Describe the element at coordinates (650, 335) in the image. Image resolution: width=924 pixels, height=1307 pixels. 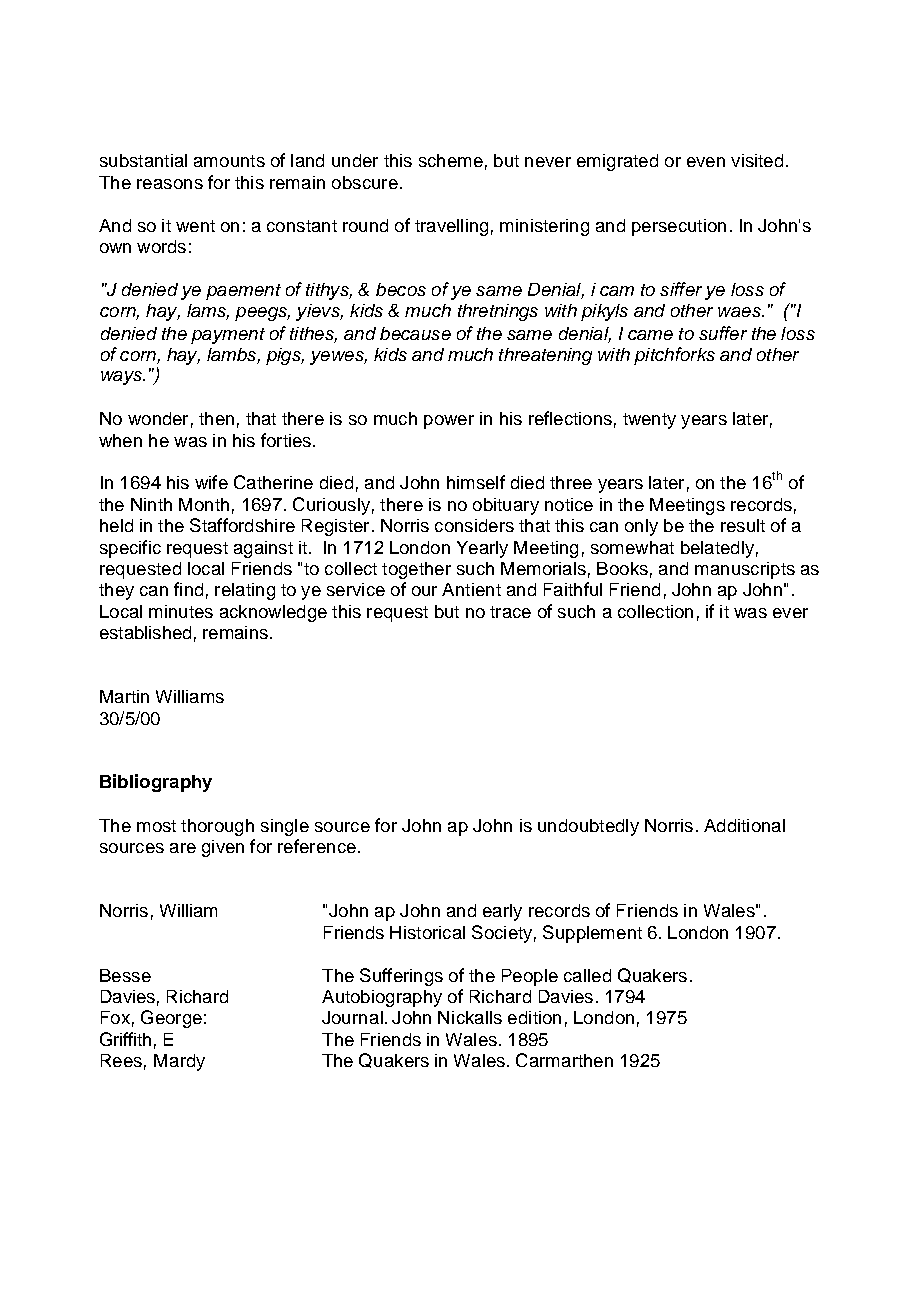
I see `came` at that location.
